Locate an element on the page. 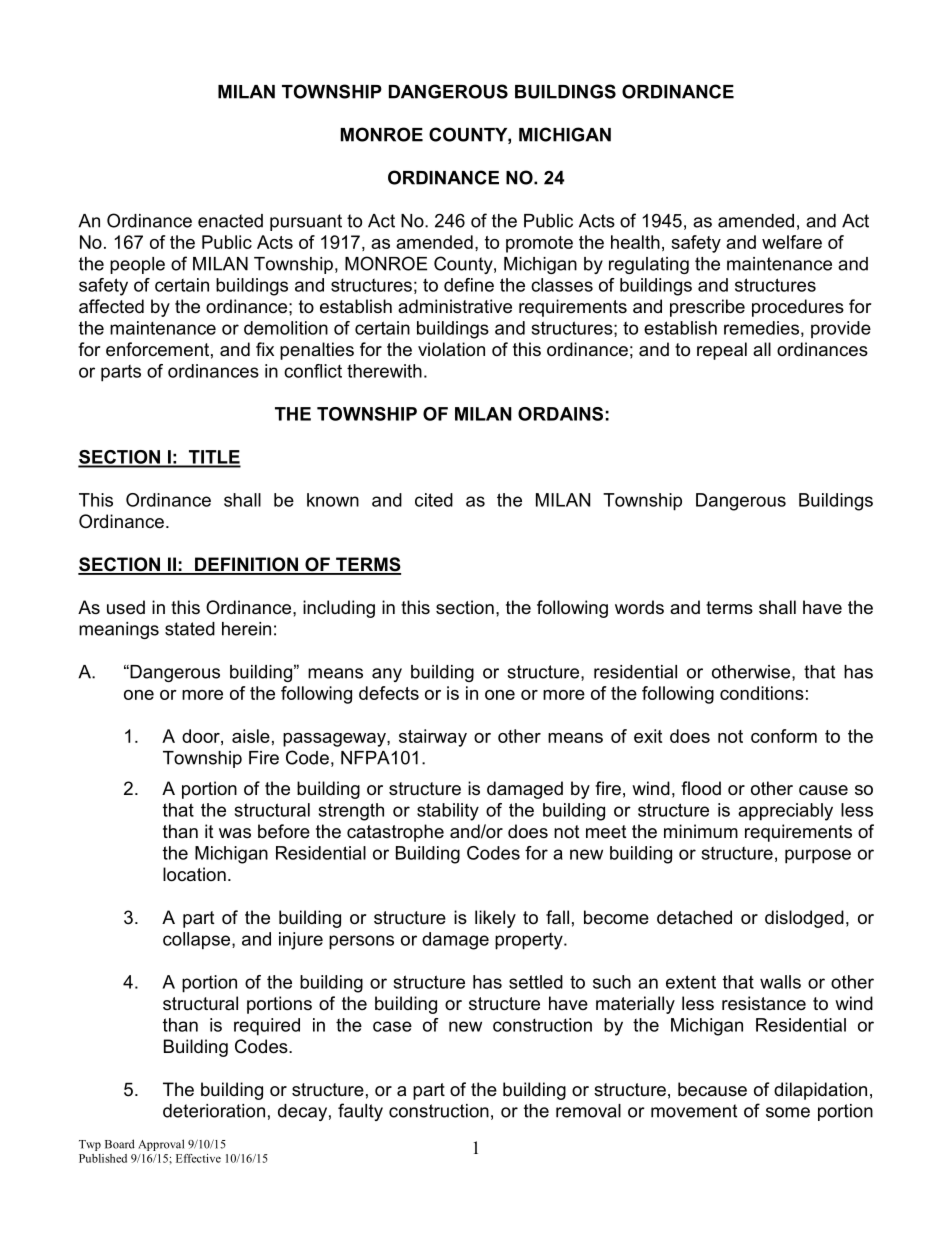 The width and height of the document is (952, 1233). define is located at coordinates (469, 285).
